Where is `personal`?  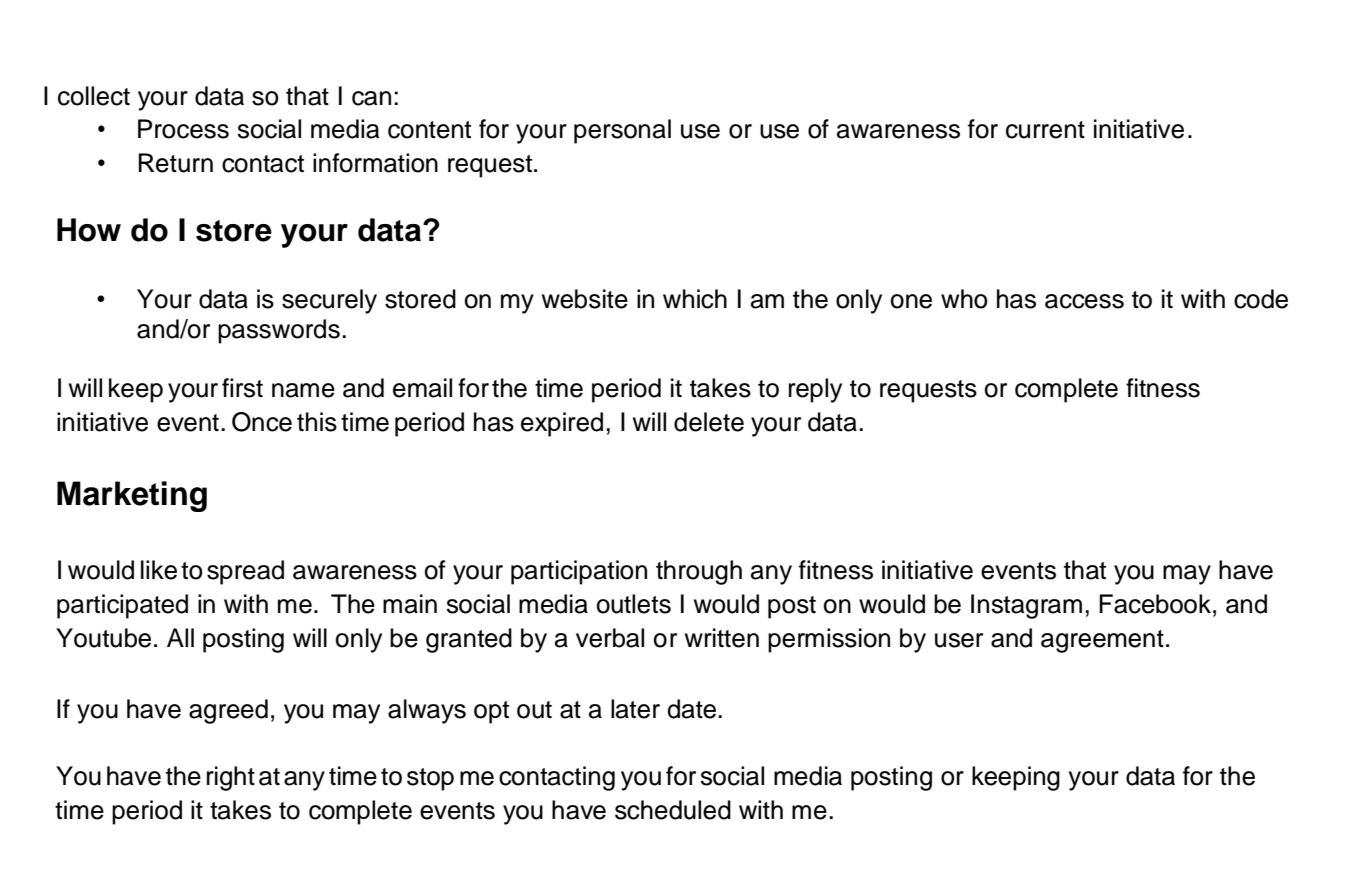
personal is located at coordinates (622, 131).
